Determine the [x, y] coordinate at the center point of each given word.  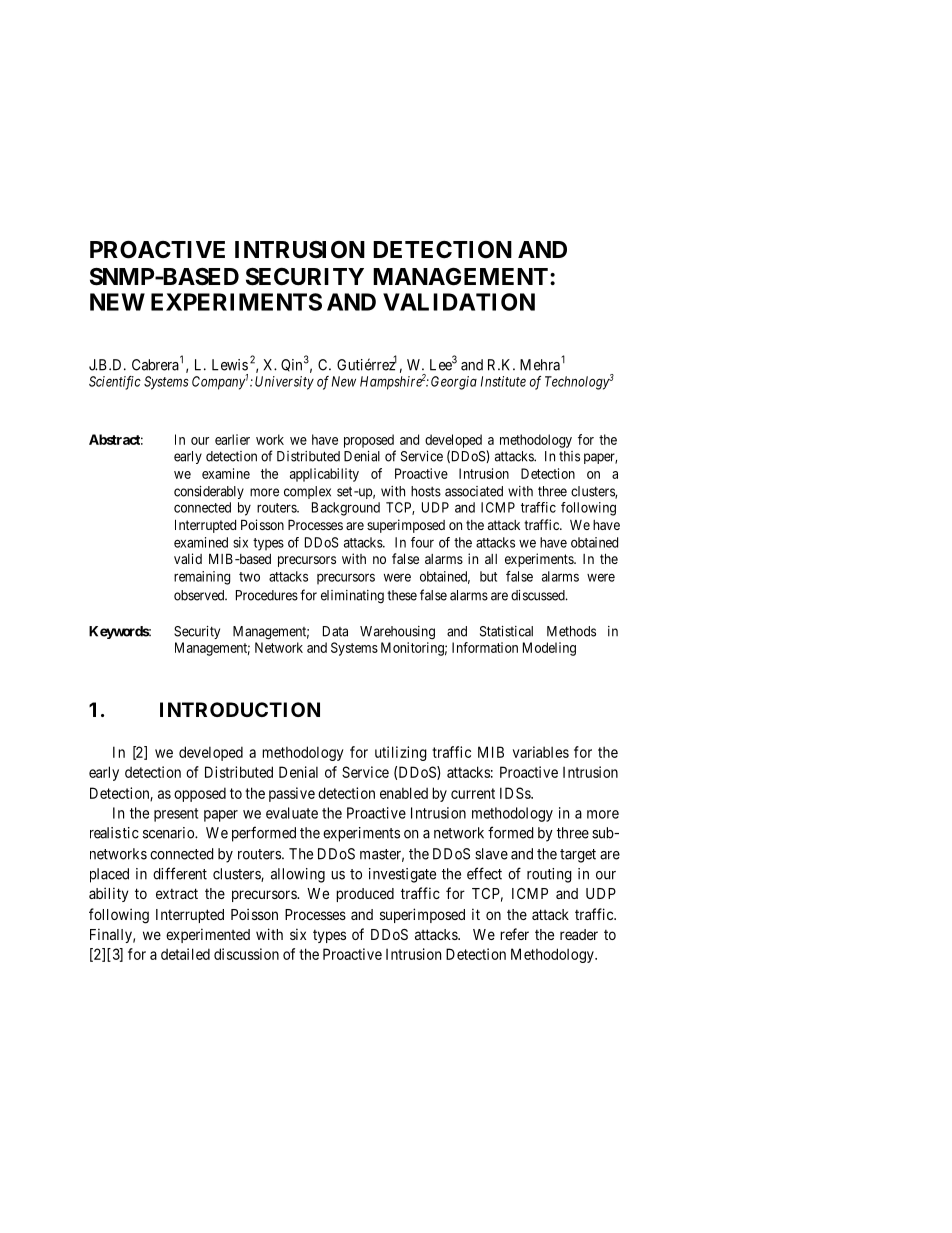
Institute [503, 381]
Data [335, 631]
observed [200, 595]
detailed [185, 954]
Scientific [115, 383]
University [284, 383]
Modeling [549, 649]
